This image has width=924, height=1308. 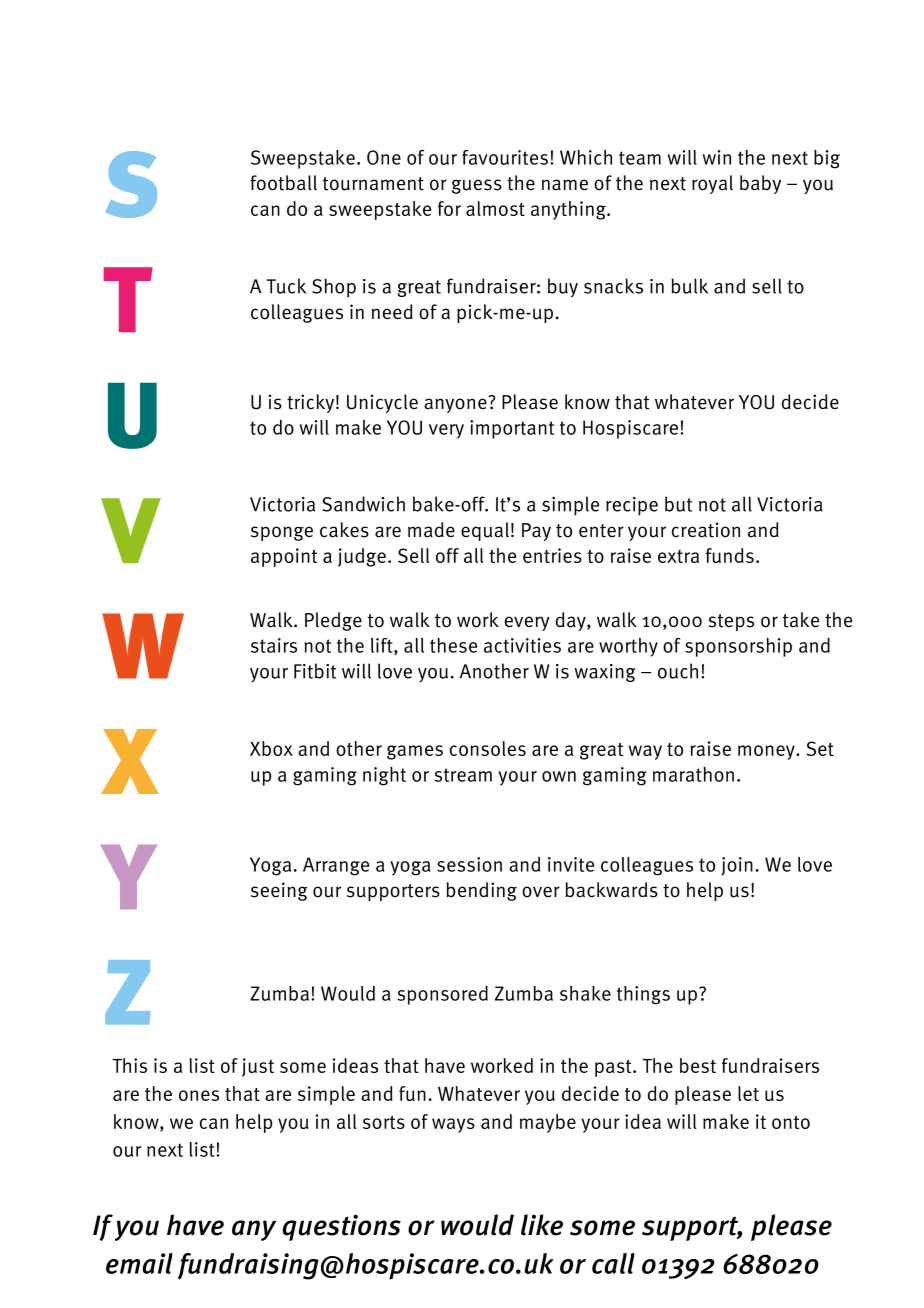 What do you see at coordinates (279, 891) in the image?
I see `seeing` at bounding box center [279, 891].
